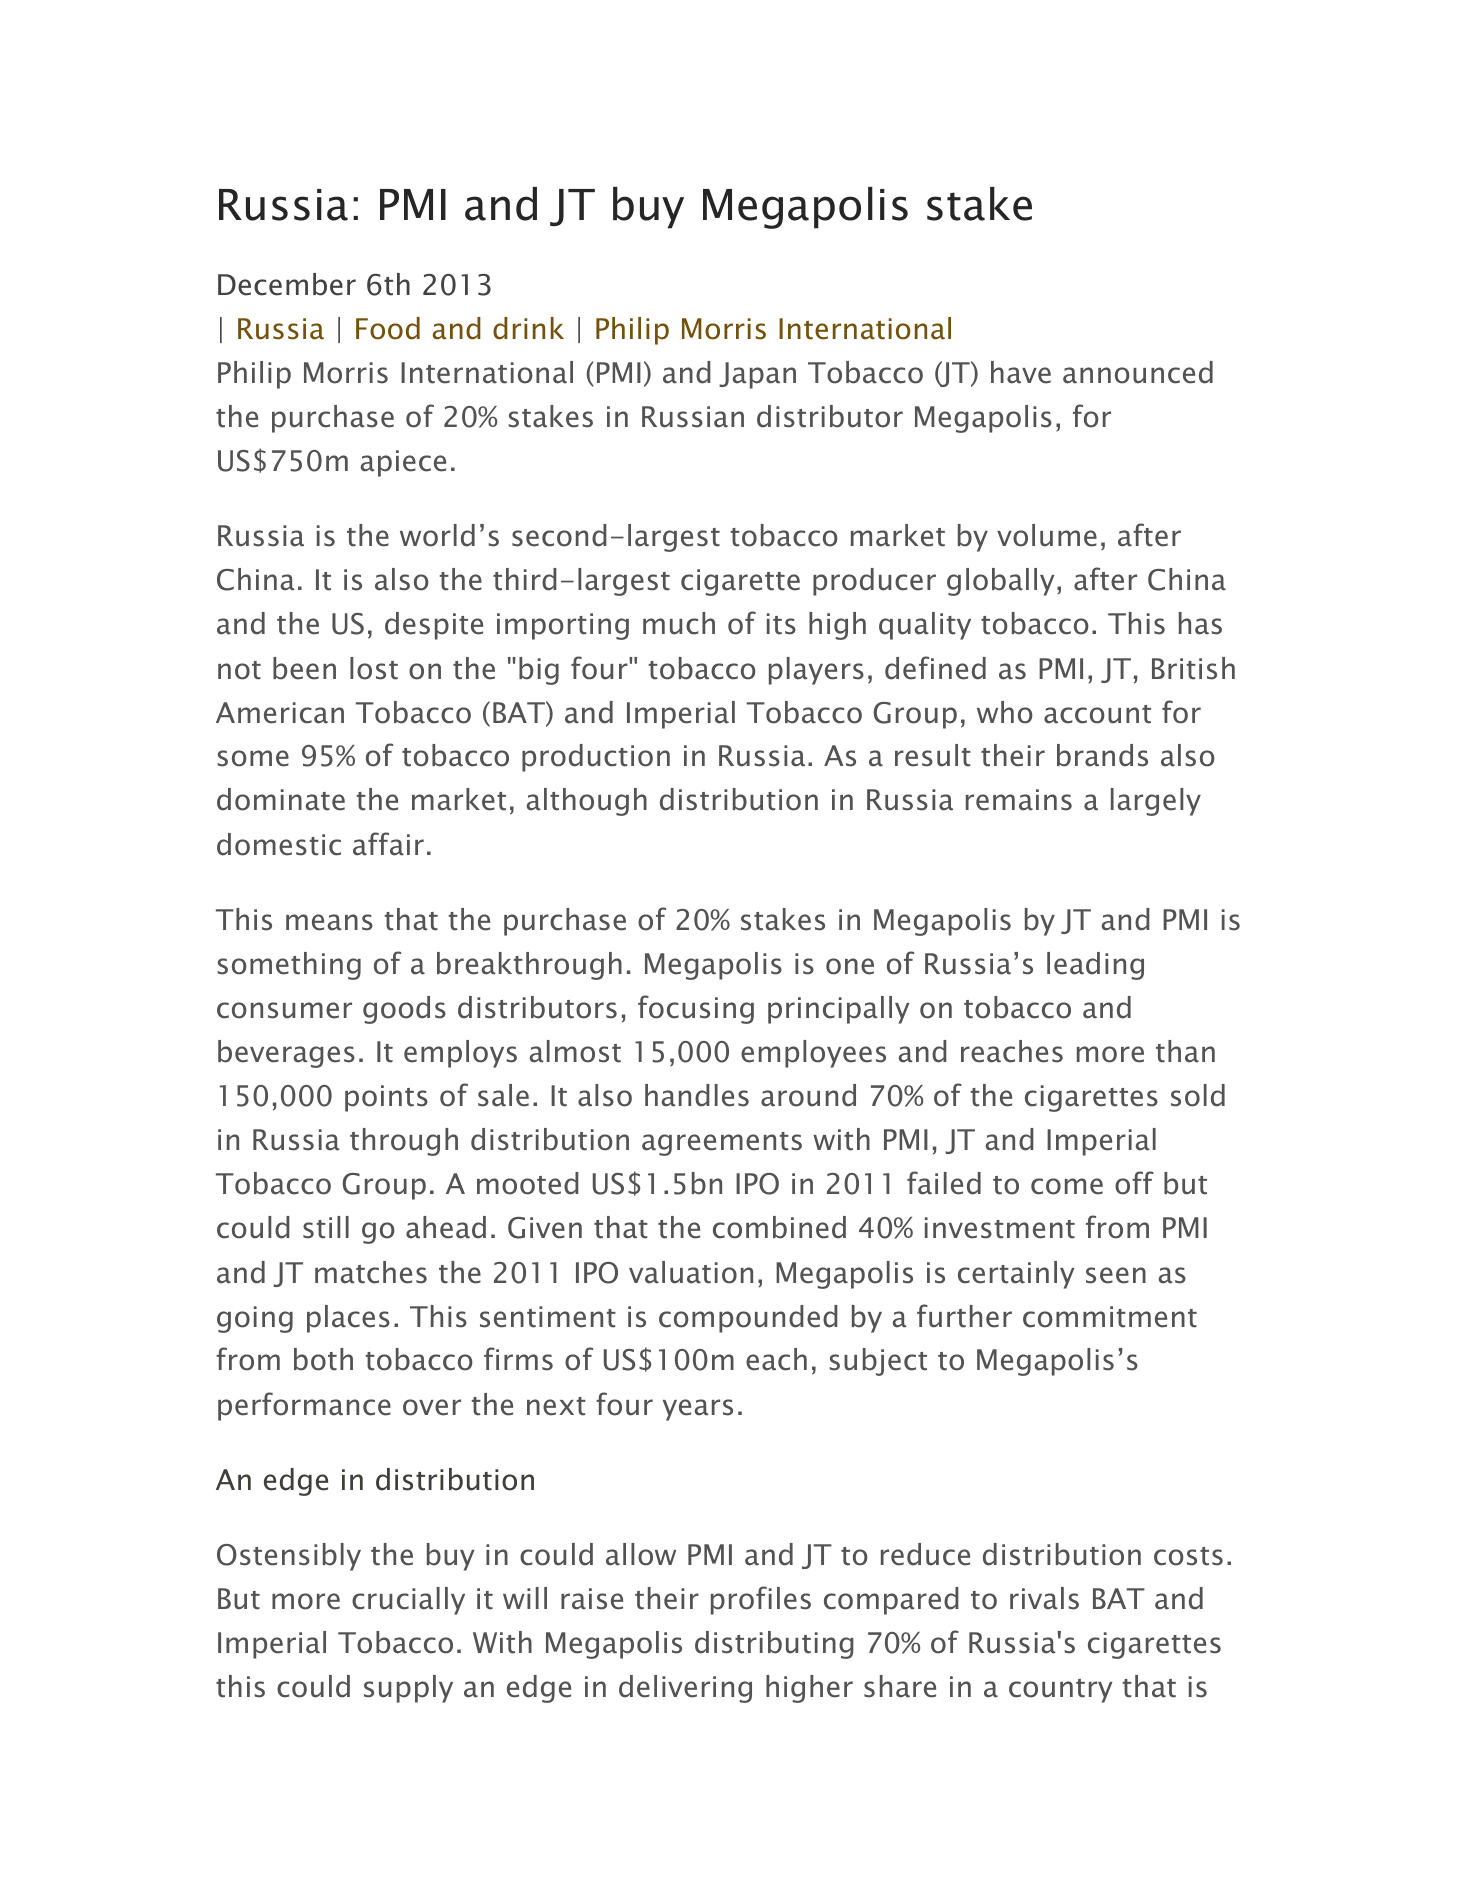 This screenshot has width=1463, height=1893. I want to click on announced, so click(1138, 372).
